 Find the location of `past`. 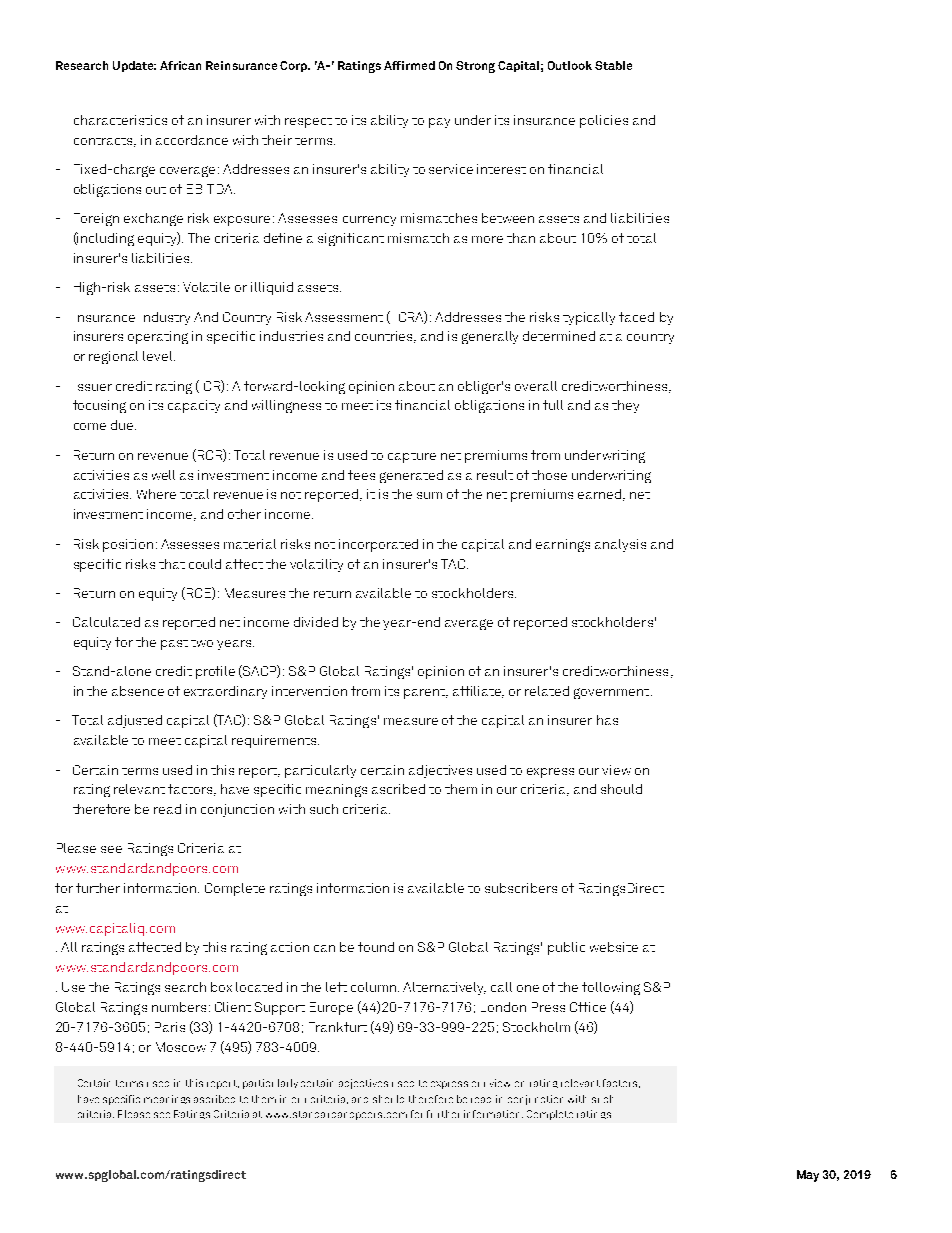

past is located at coordinates (174, 645).
